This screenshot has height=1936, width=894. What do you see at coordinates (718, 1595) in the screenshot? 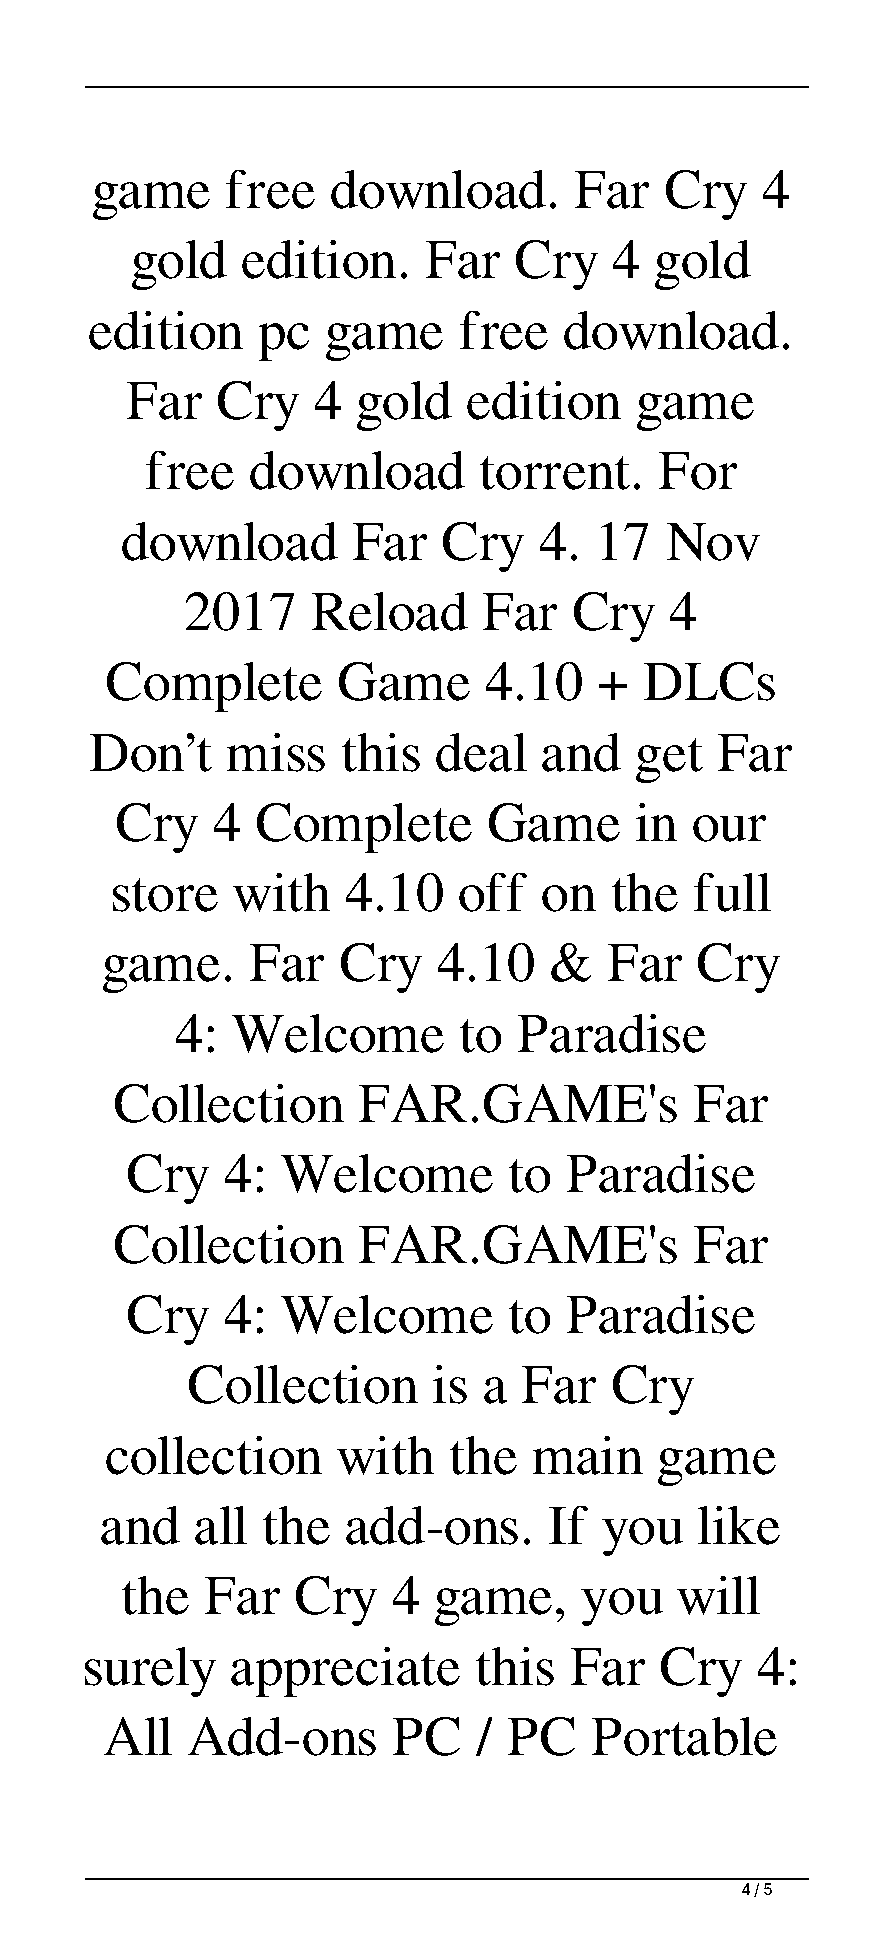
I see `will` at bounding box center [718, 1595].
